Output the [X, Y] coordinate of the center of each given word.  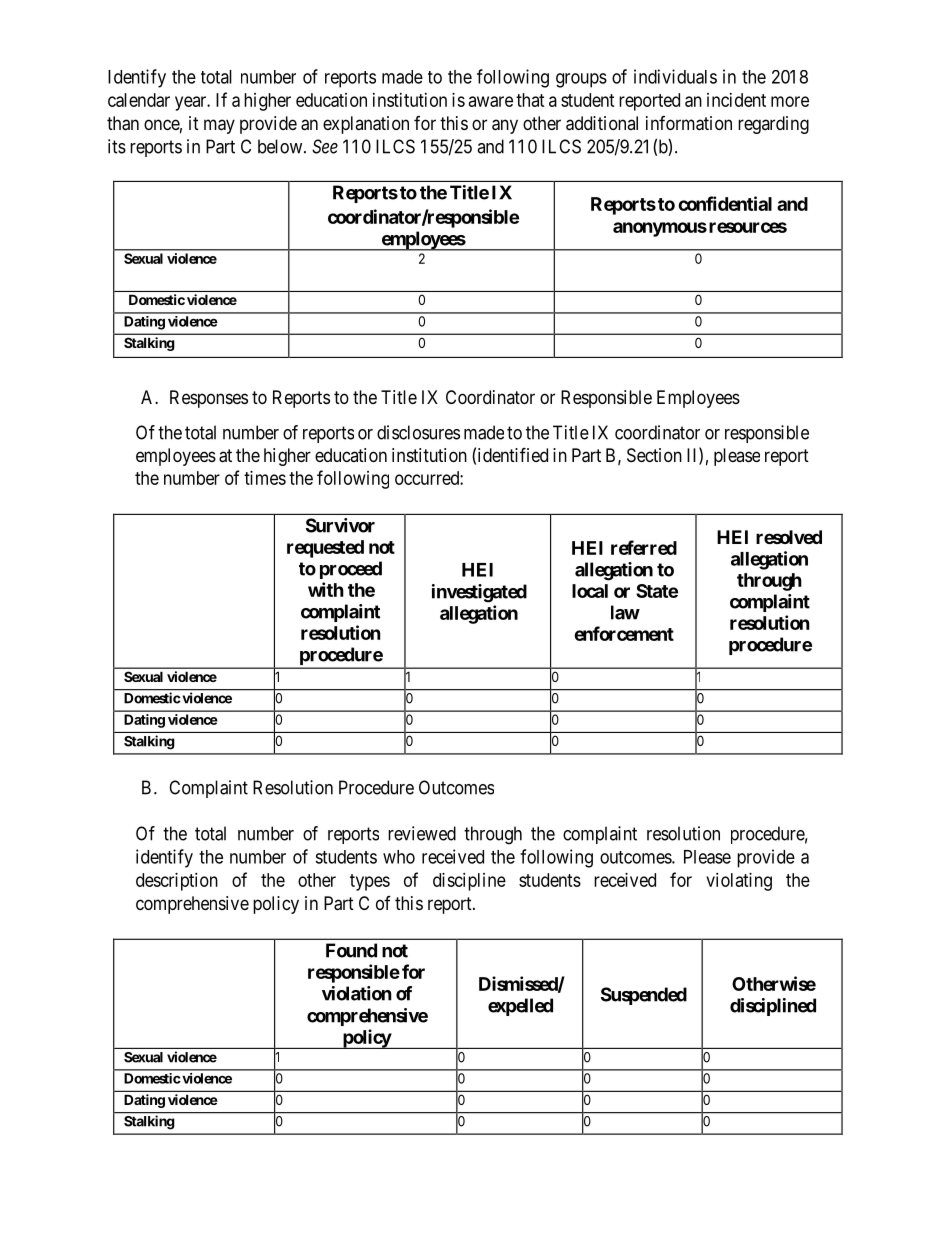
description [177, 882]
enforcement [624, 633]
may [219, 126]
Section [654, 455]
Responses [209, 399]
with [326, 589]
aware [491, 101]
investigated [479, 593]
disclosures [418, 432]
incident [736, 100]
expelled [520, 1007]
